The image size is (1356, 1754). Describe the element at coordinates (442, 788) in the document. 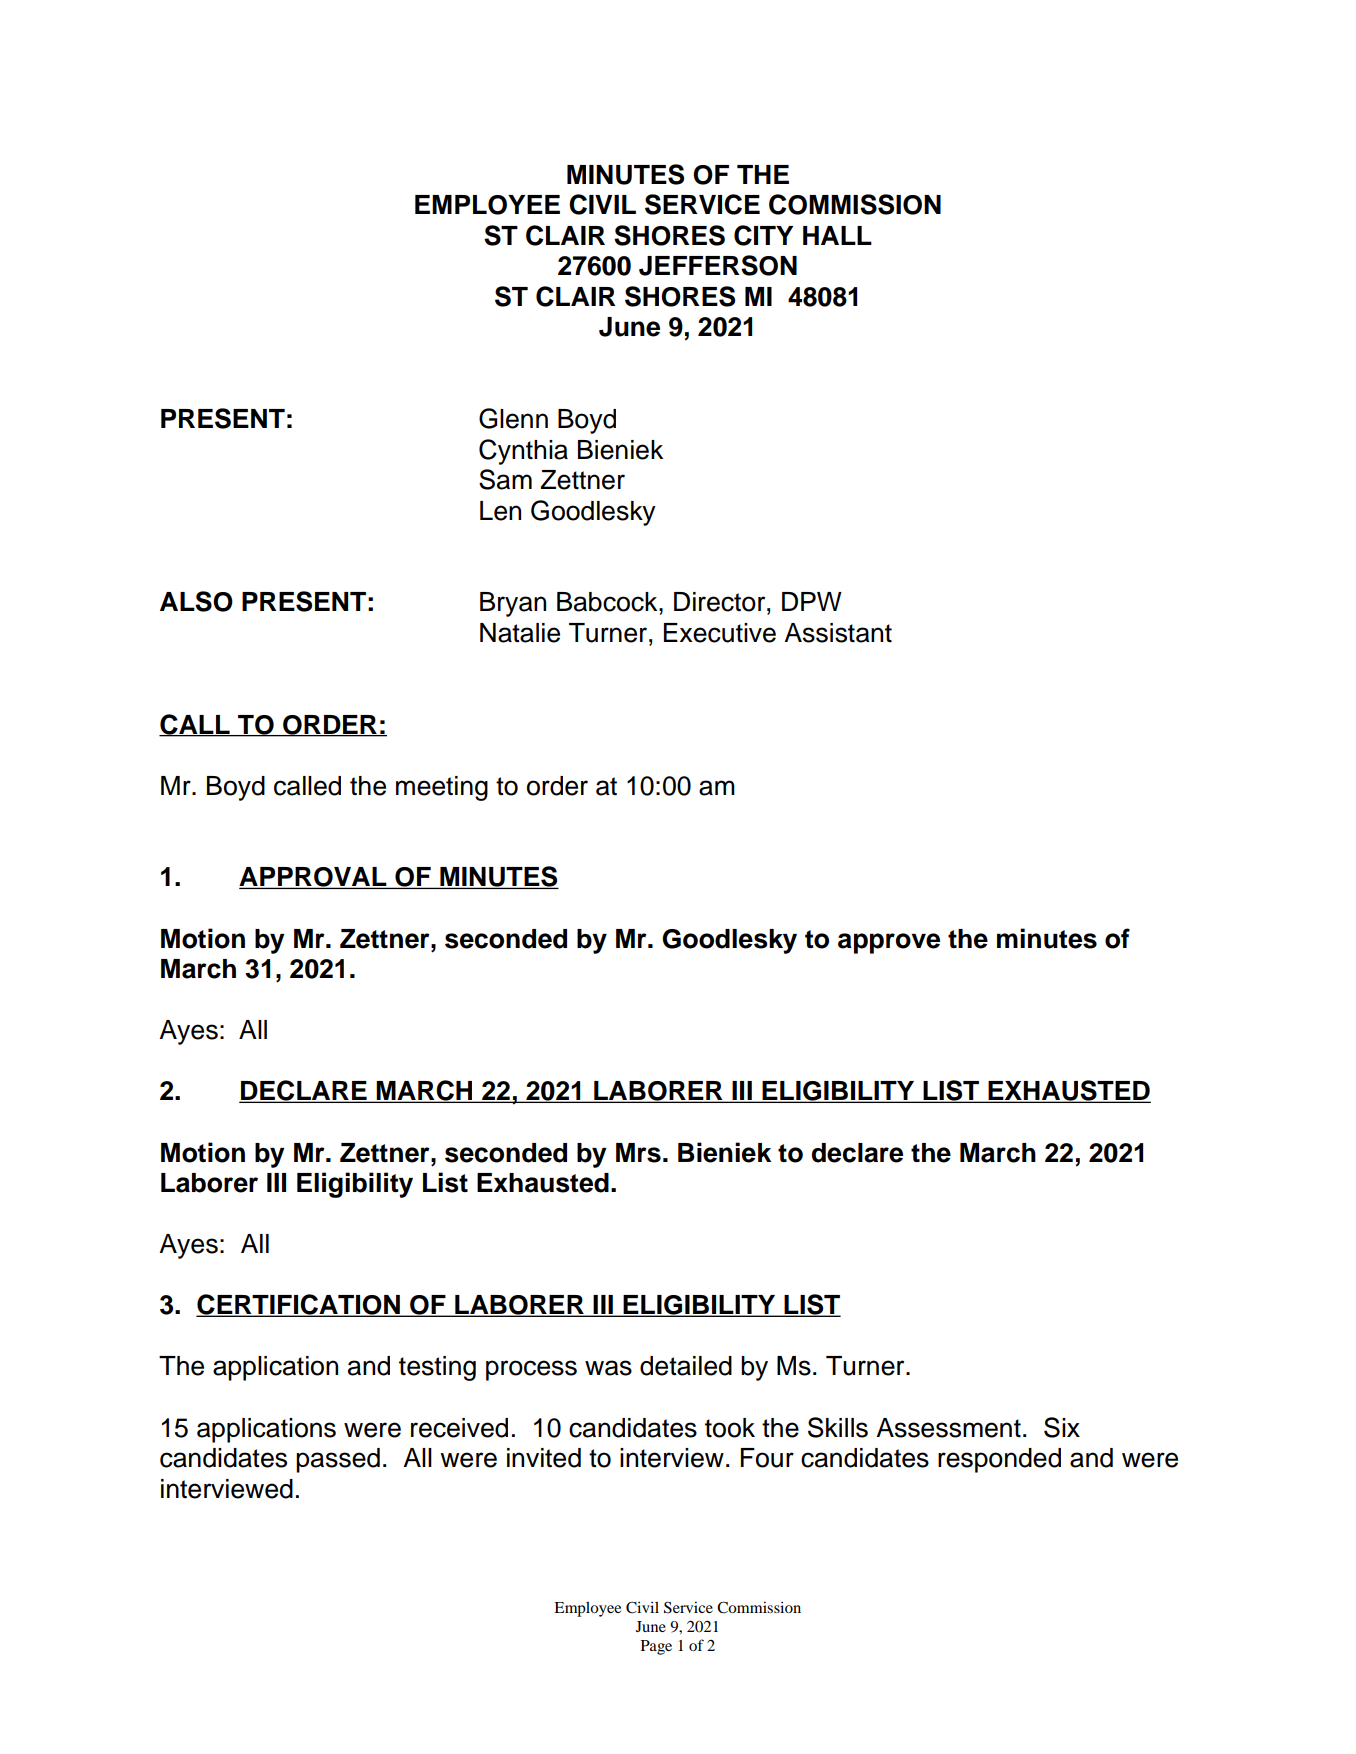

I see `meeting` at that location.
